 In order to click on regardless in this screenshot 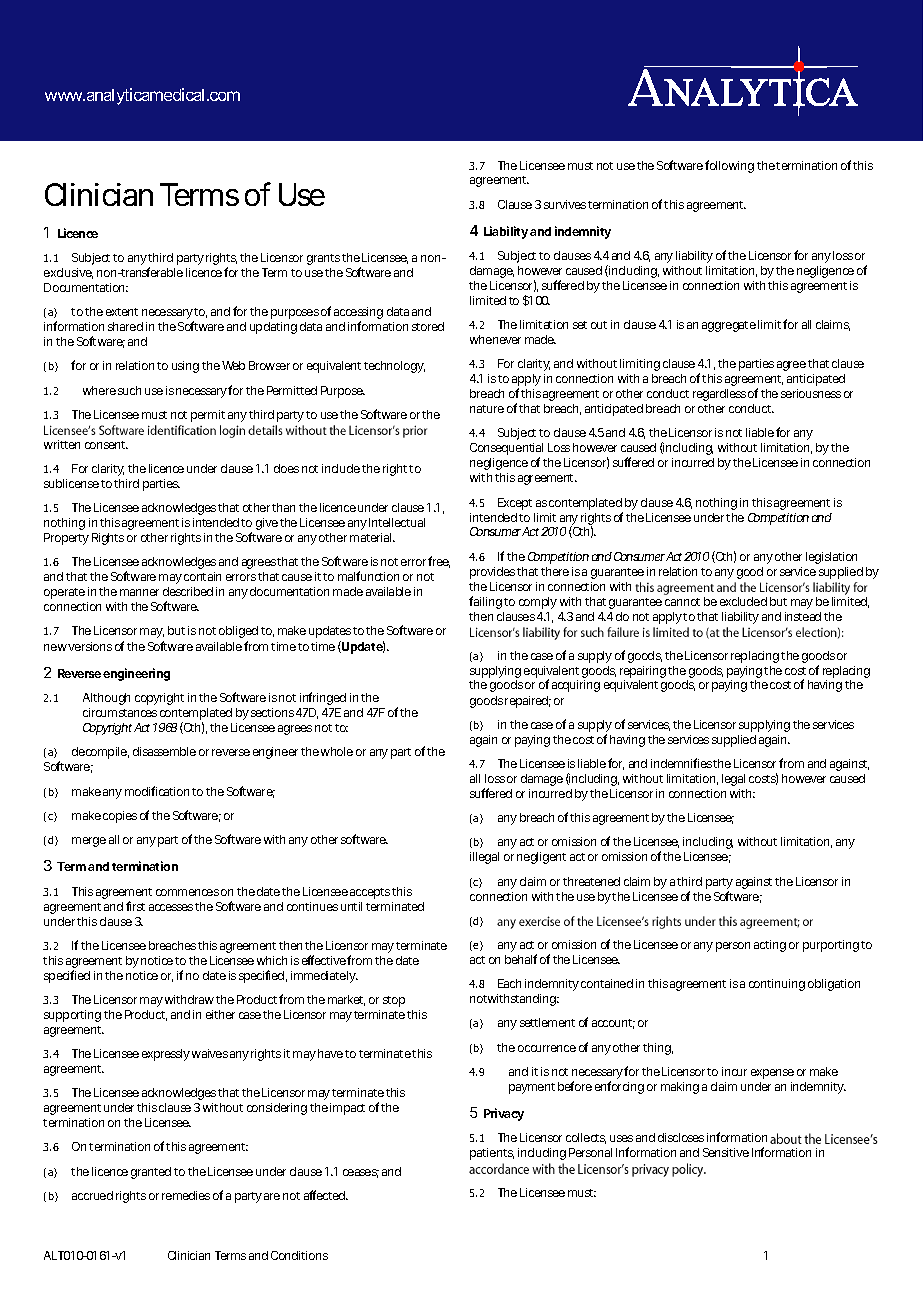, I will do `click(719, 395)`.
